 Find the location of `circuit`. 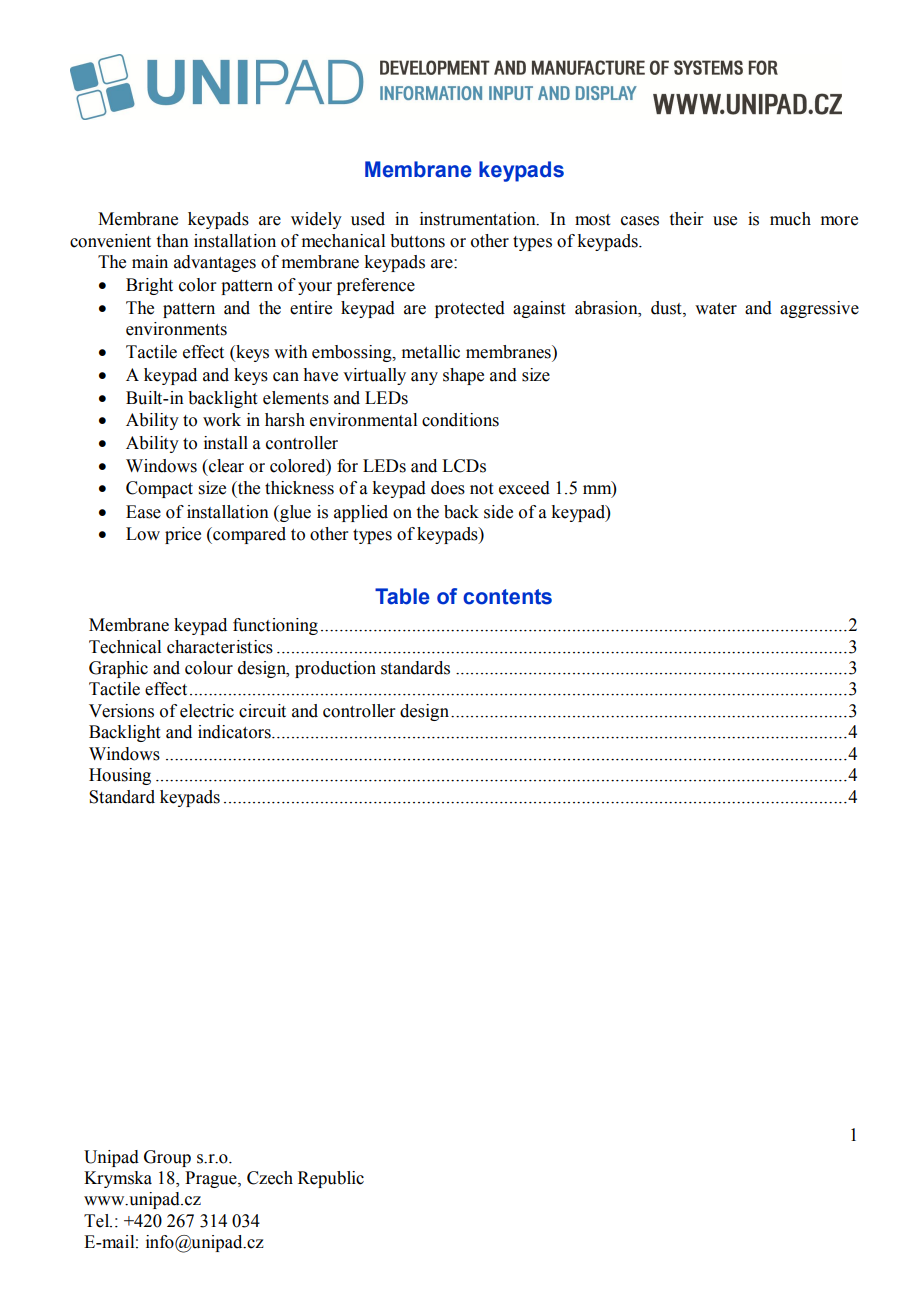

circuit is located at coordinates (262, 711).
